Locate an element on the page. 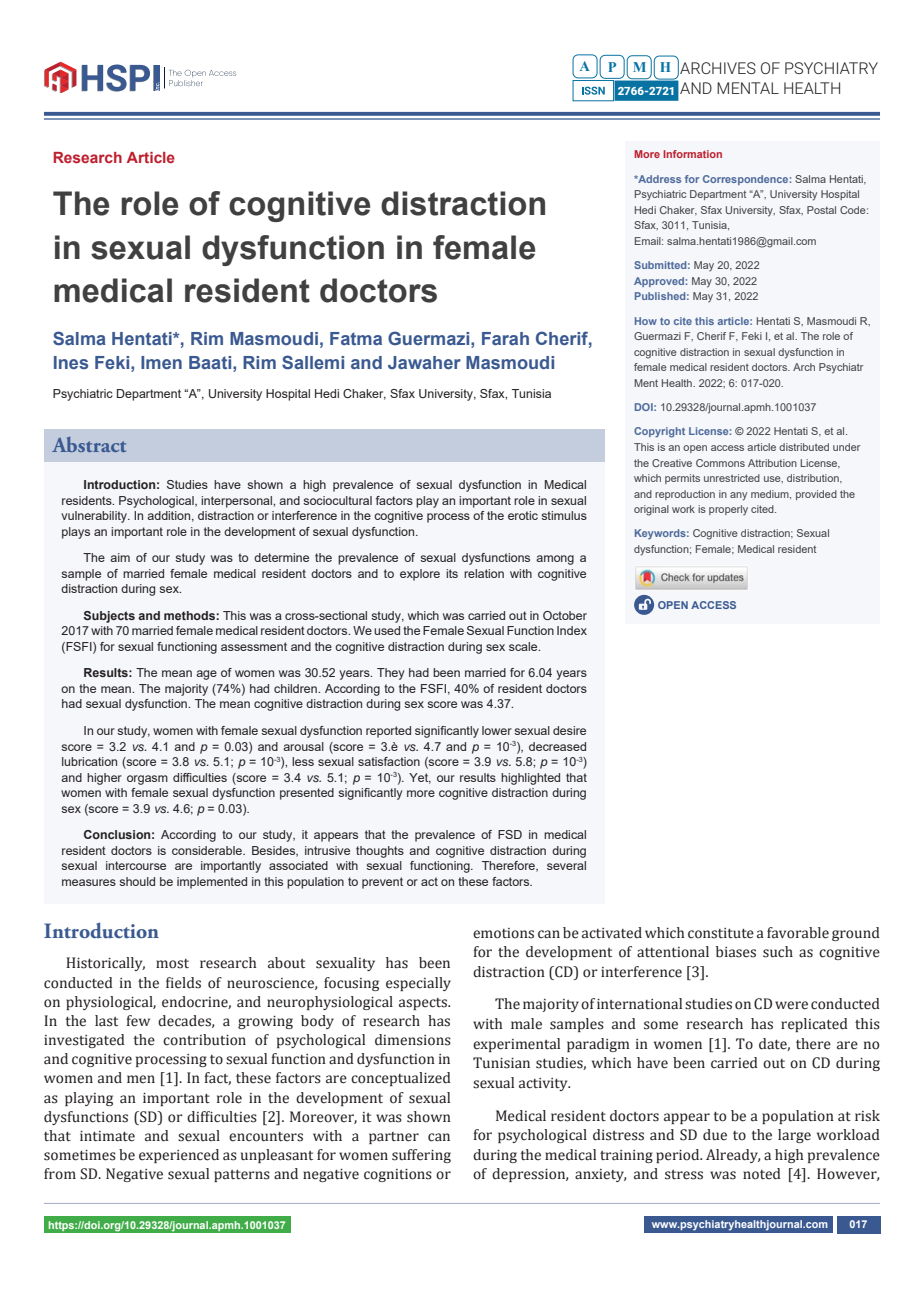 Image resolution: width=924 pixels, height=1308 pixels. suffering is located at coordinates (421, 1156).
